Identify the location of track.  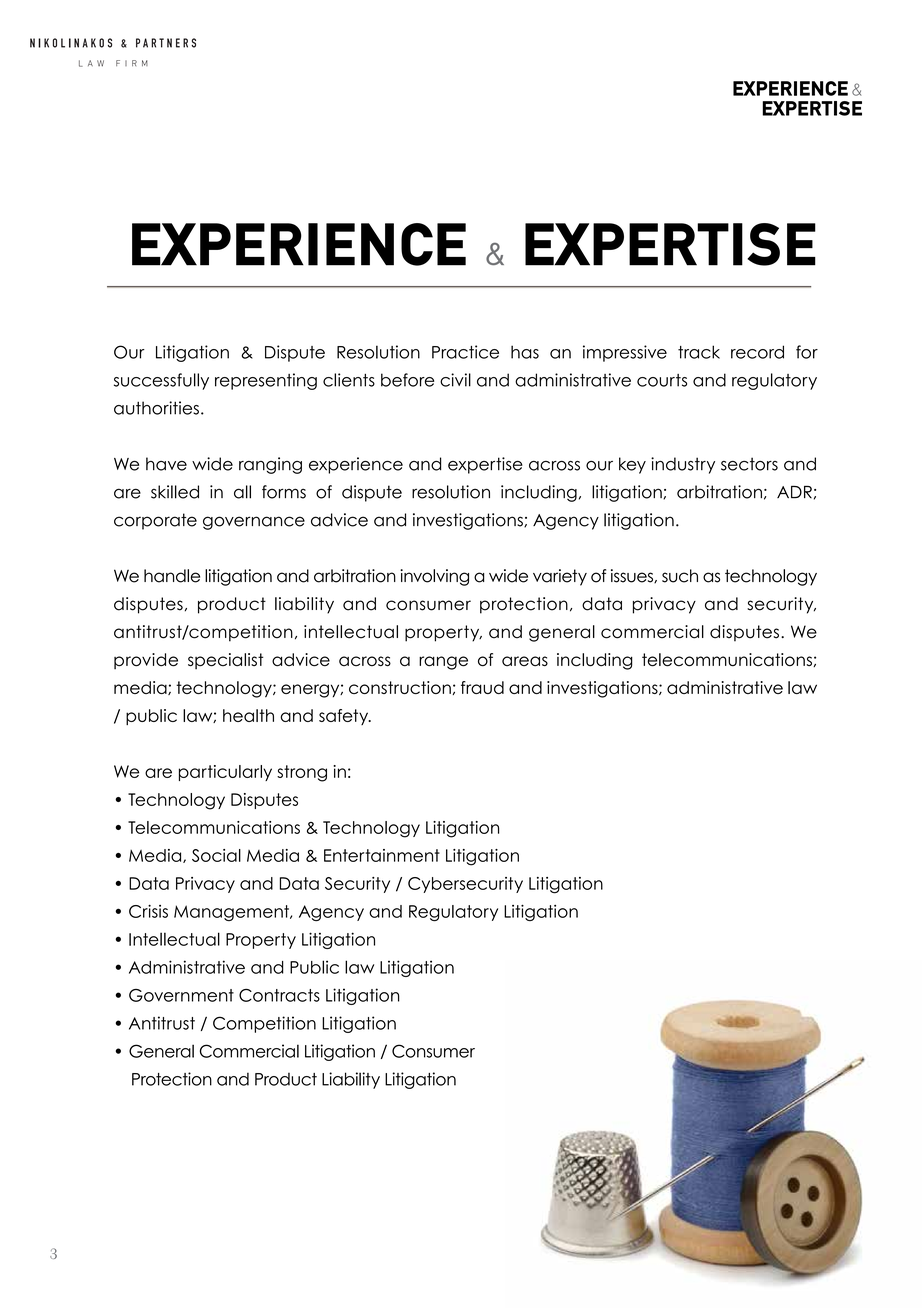
(699, 352).
